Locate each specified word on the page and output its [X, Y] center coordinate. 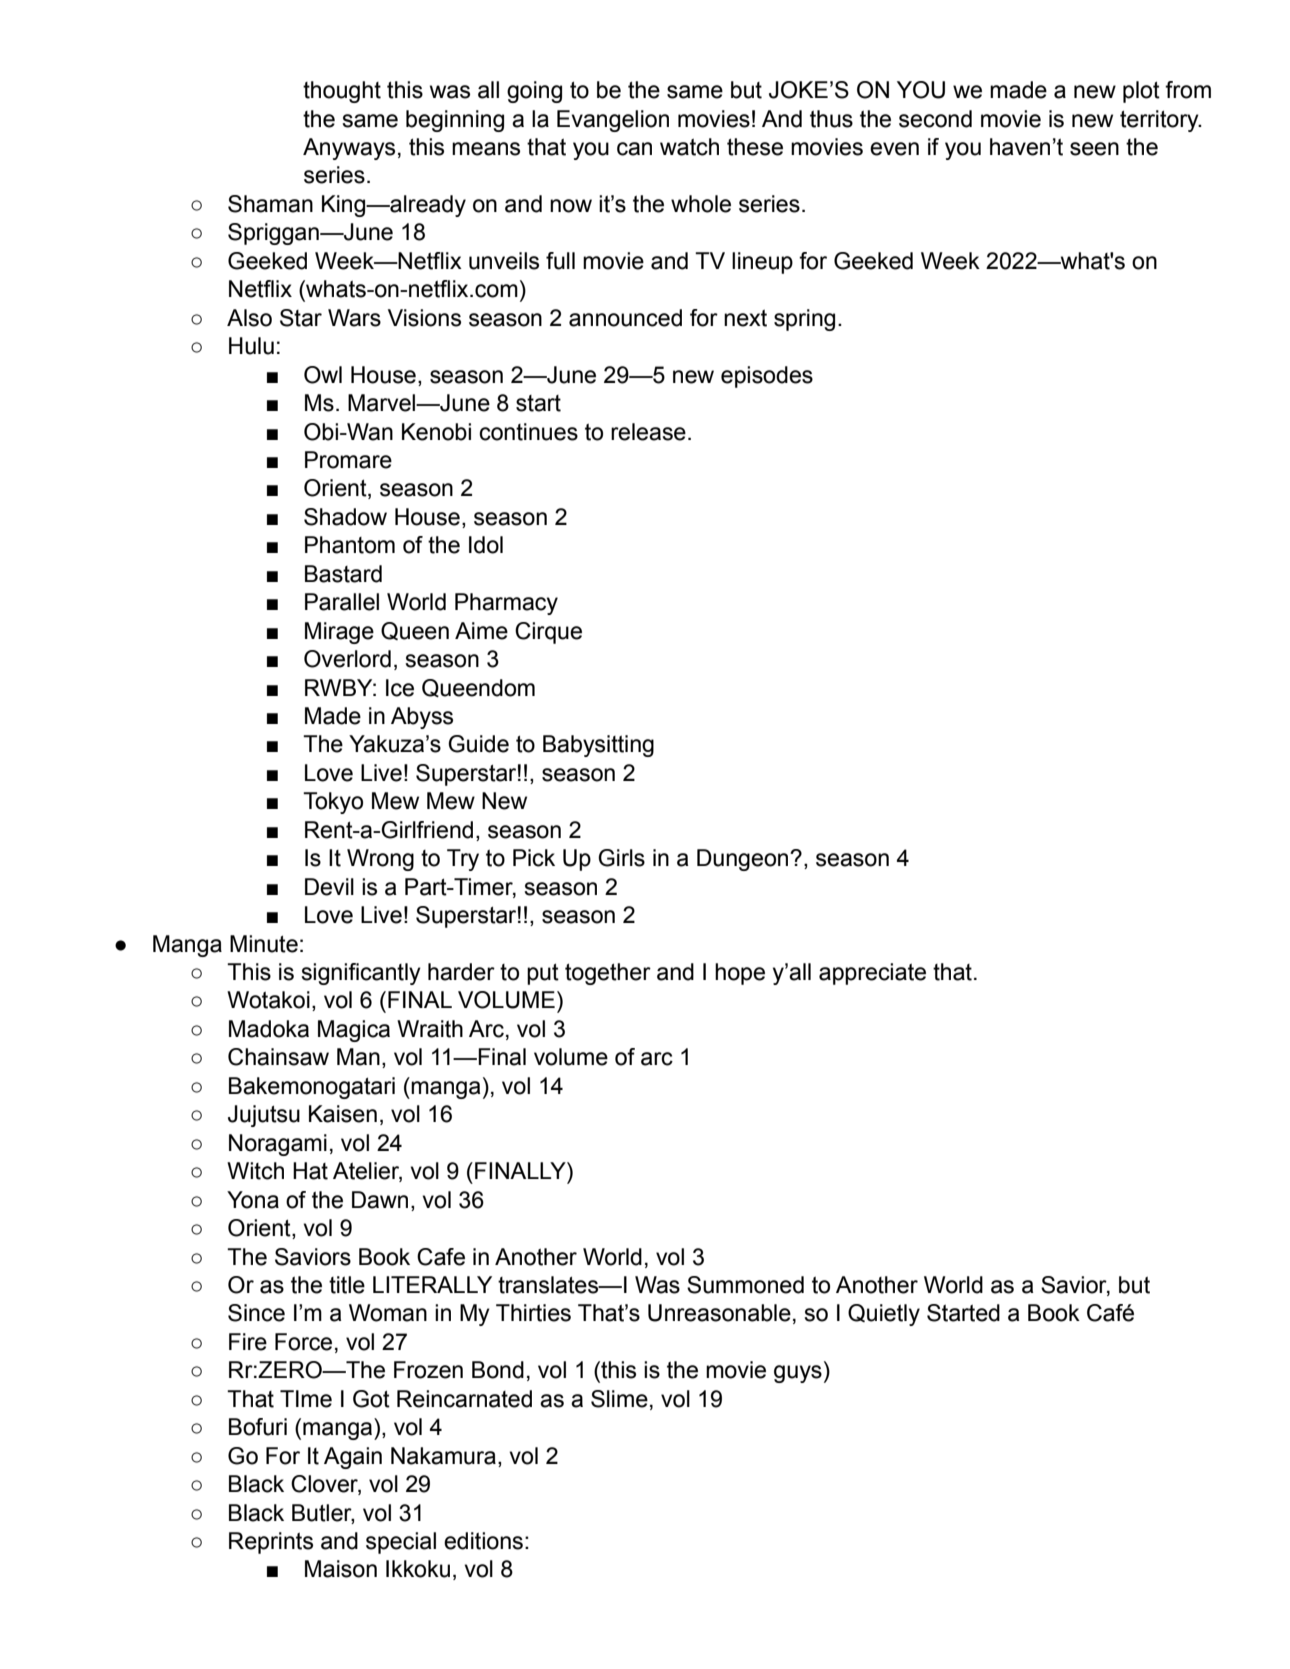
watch [689, 147]
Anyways [349, 149]
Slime [619, 1399]
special [401, 1543]
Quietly [884, 1315]
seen [1094, 149]
